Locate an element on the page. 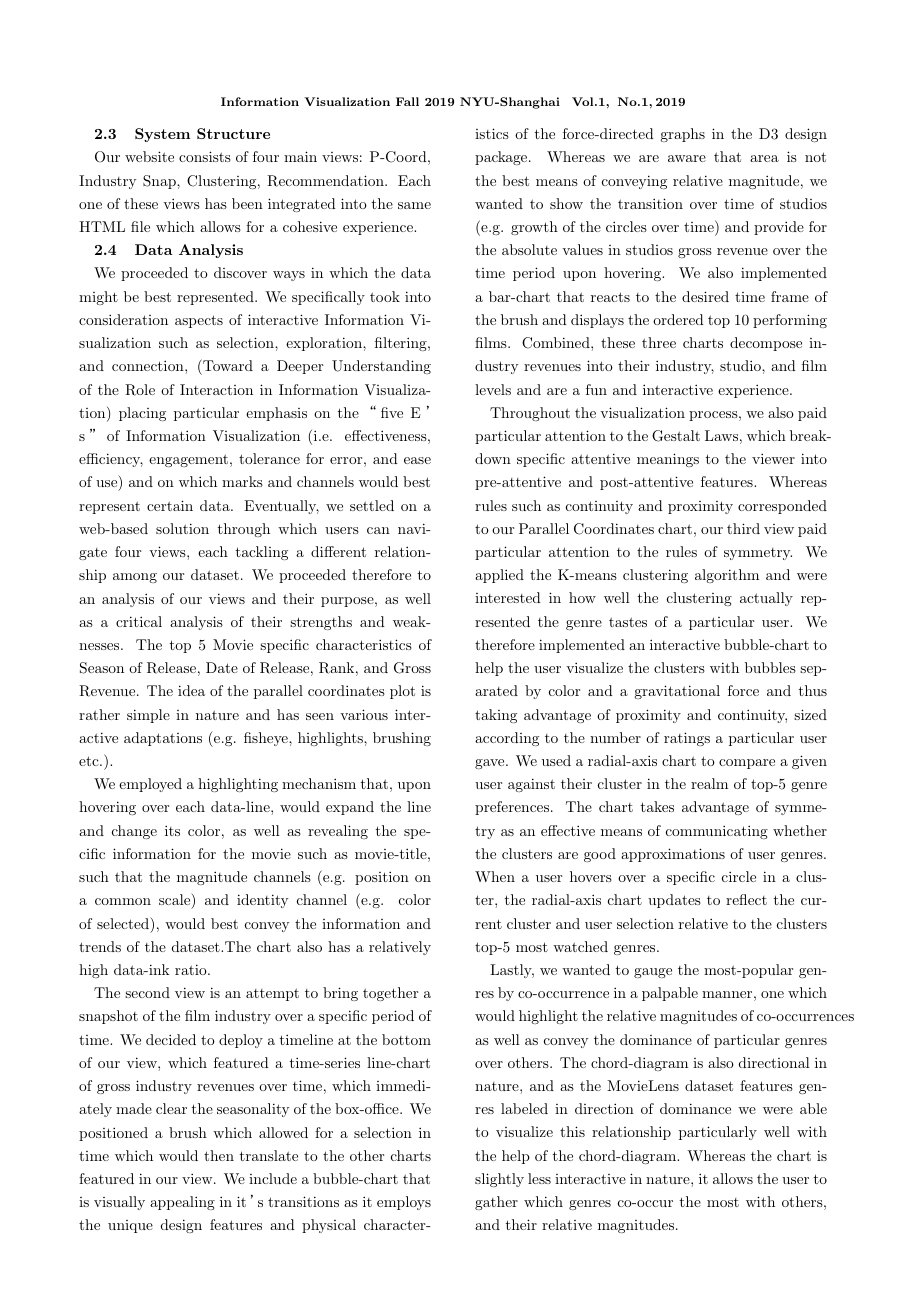 Image resolution: width=924 pixels, height=1308 pixels. gather is located at coordinates (496, 1203).
